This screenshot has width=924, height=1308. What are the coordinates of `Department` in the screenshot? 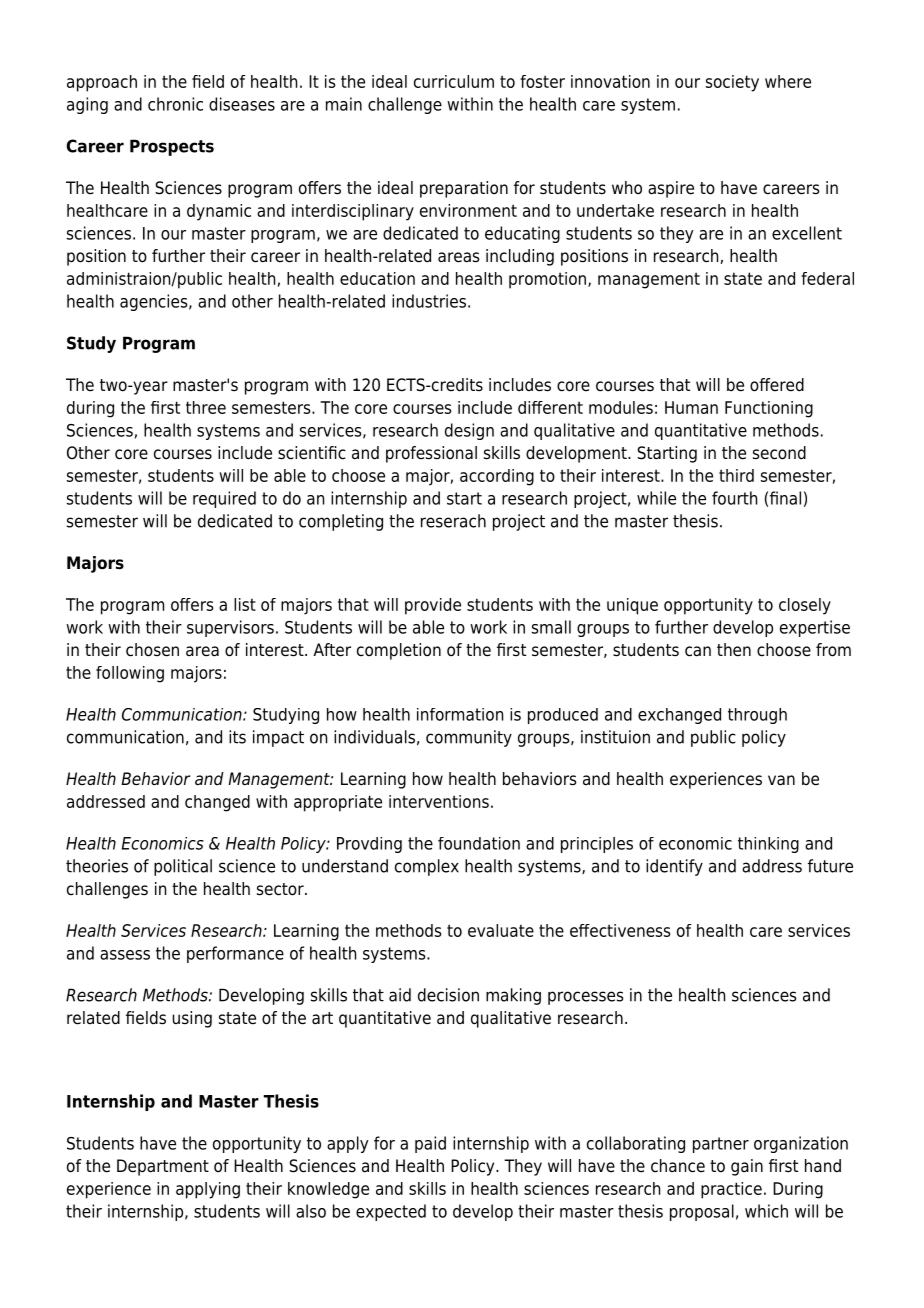 It's located at (163, 1167).
